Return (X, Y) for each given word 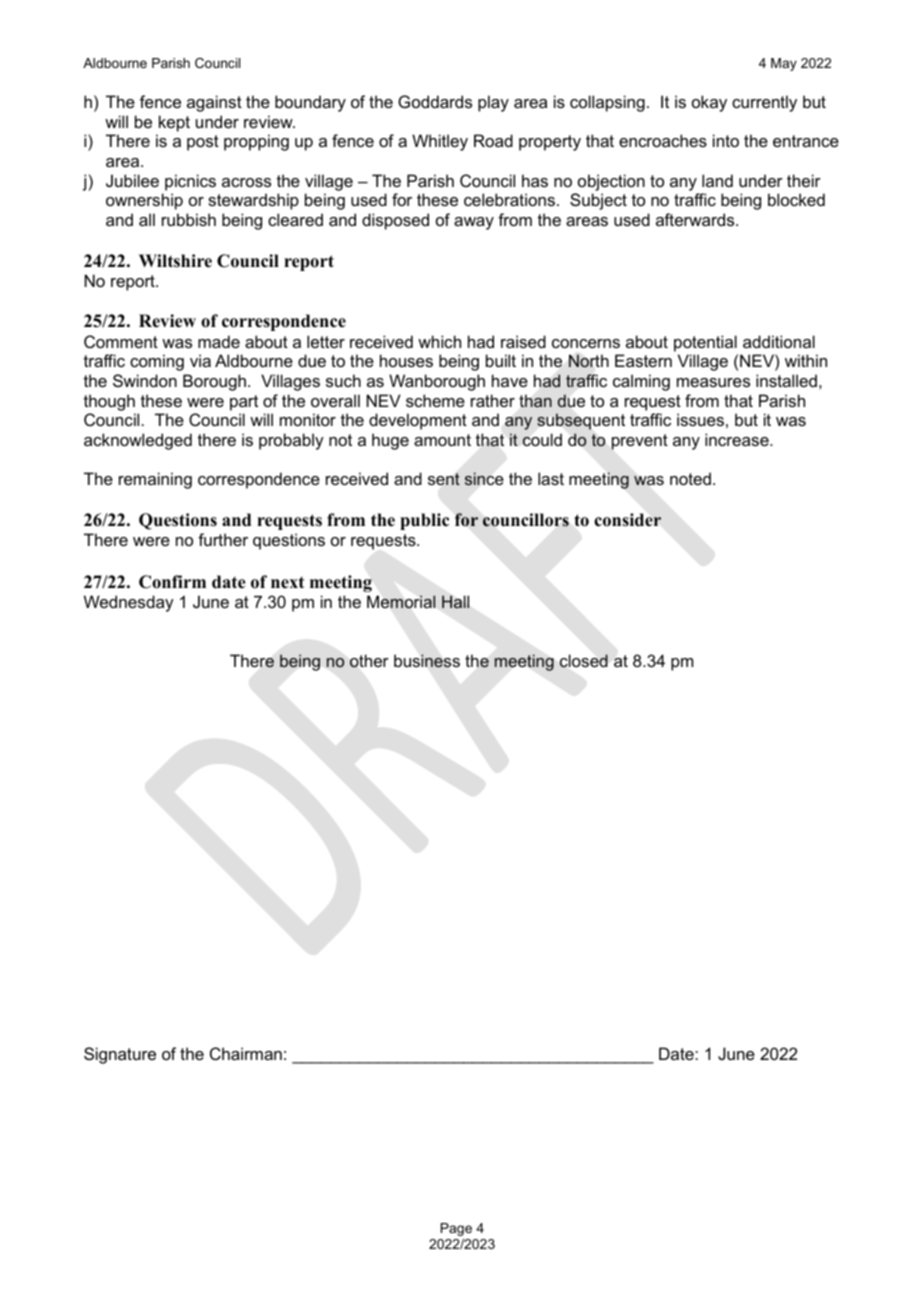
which (439, 341)
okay (709, 103)
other (369, 661)
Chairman (246, 1053)
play (493, 103)
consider (627, 520)
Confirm (172, 582)
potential (705, 343)
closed (584, 661)
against (214, 103)
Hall (455, 601)
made (219, 341)
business (427, 661)
